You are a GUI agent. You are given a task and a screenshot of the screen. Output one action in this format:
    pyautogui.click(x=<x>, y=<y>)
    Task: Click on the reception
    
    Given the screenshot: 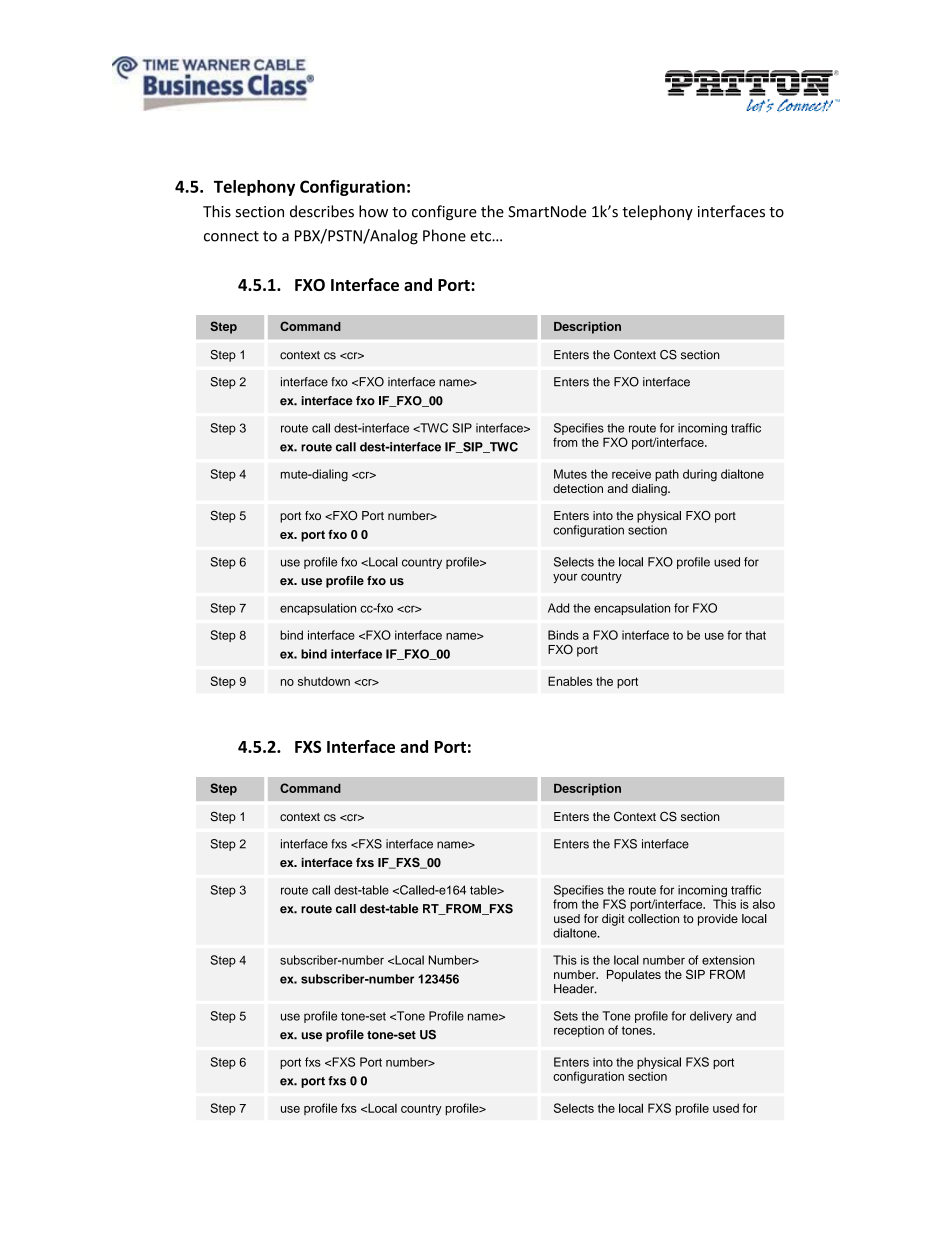 What is the action you would take?
    pyautogui.click(x=579, y=1031)
